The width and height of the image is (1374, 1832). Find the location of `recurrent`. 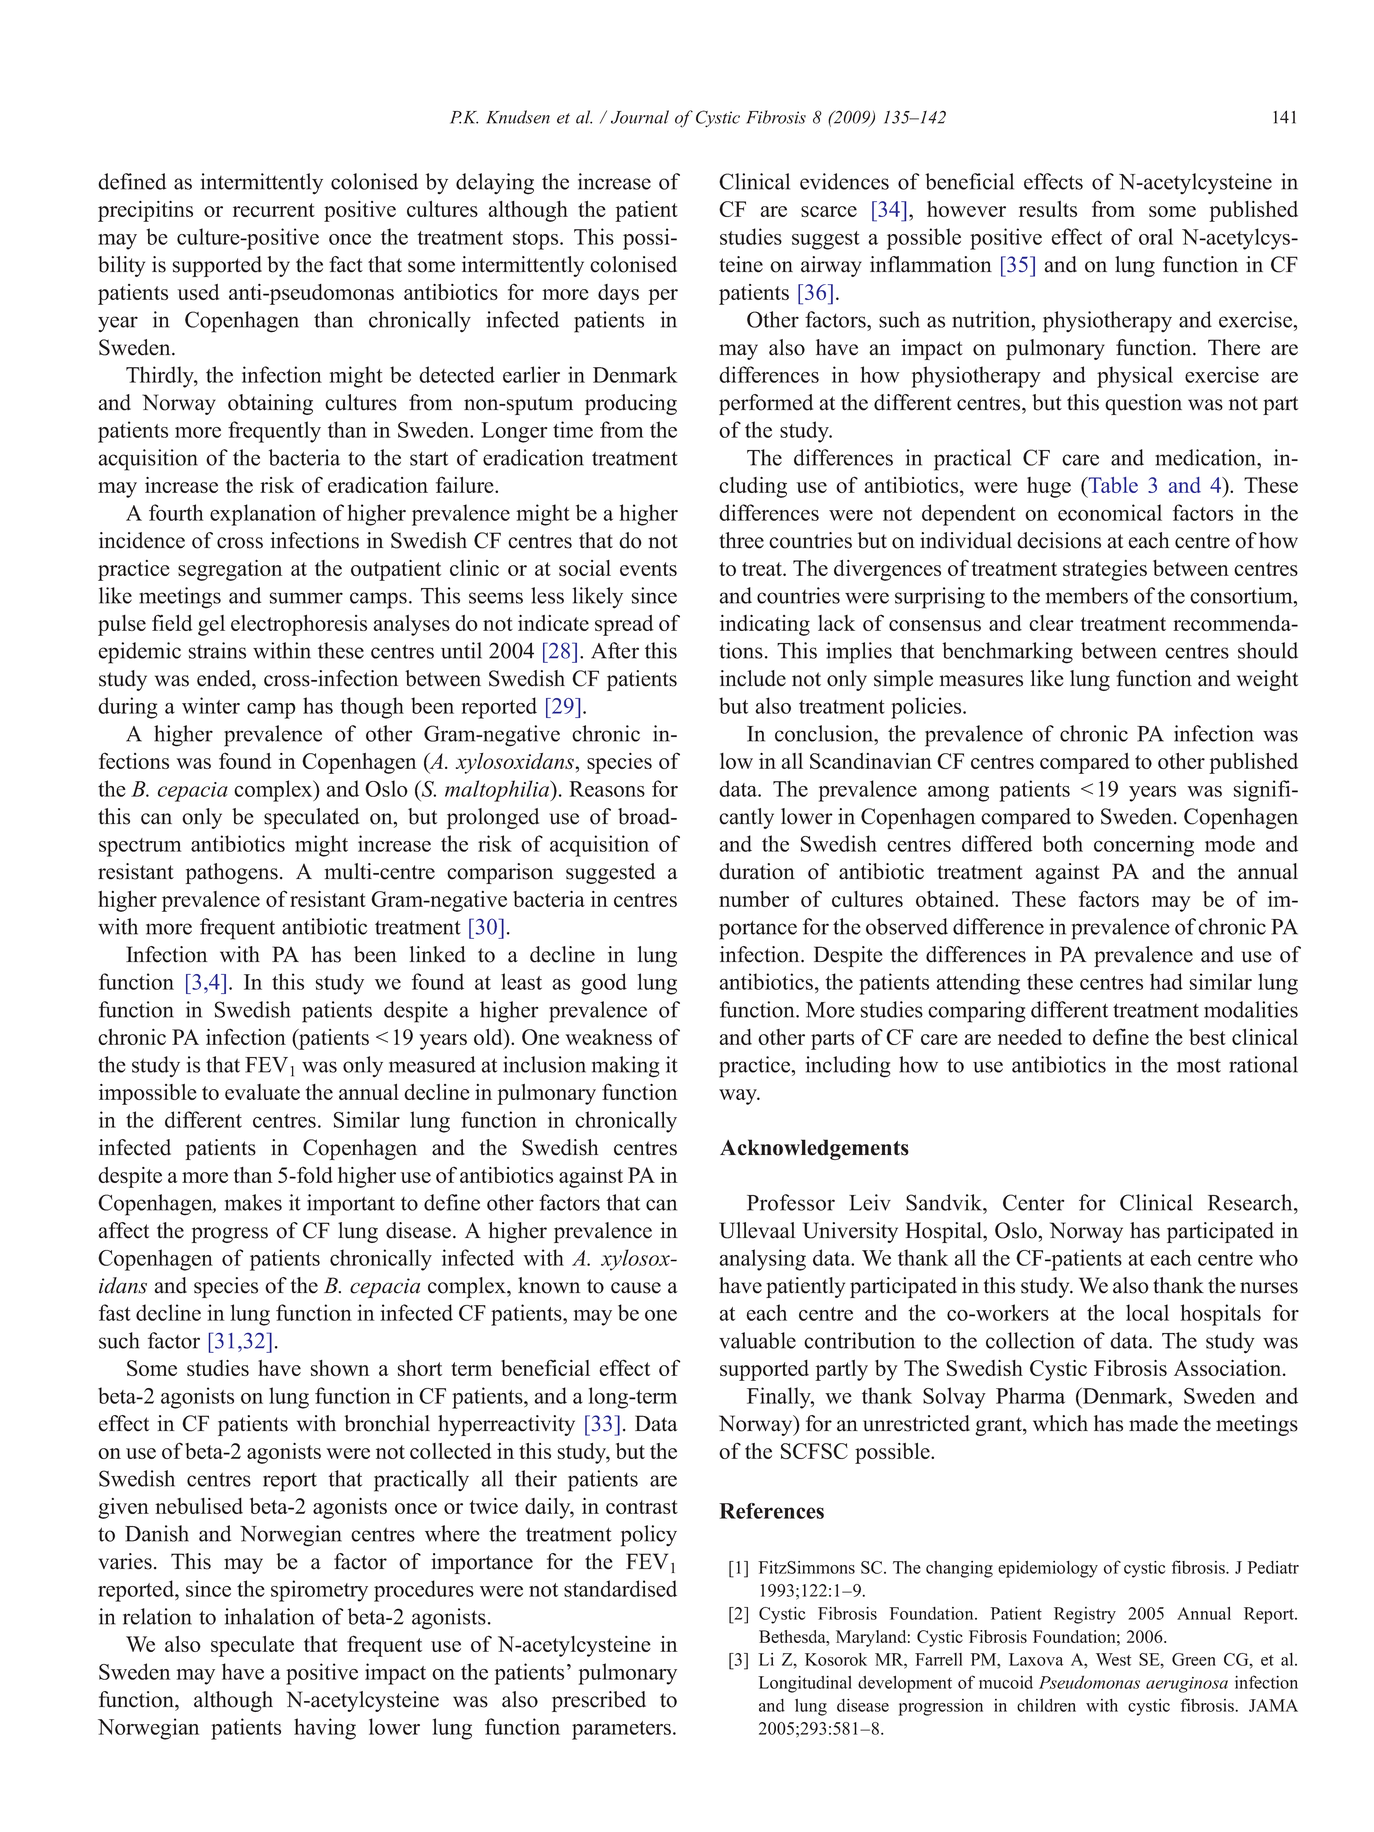

recurrent is located at coordinates (274, 210).
